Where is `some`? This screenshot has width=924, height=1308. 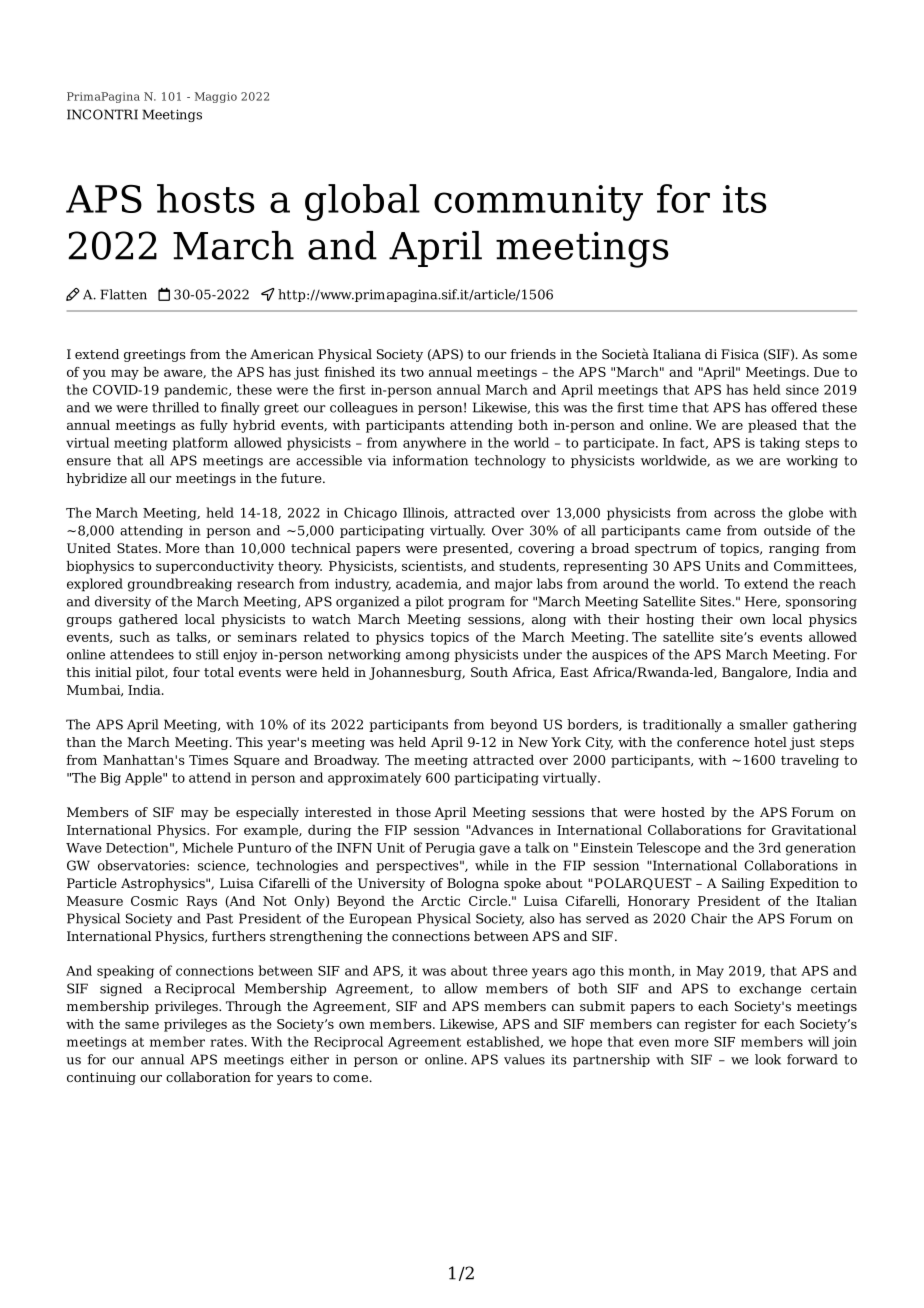 some is located at coordinates (840, 355).
